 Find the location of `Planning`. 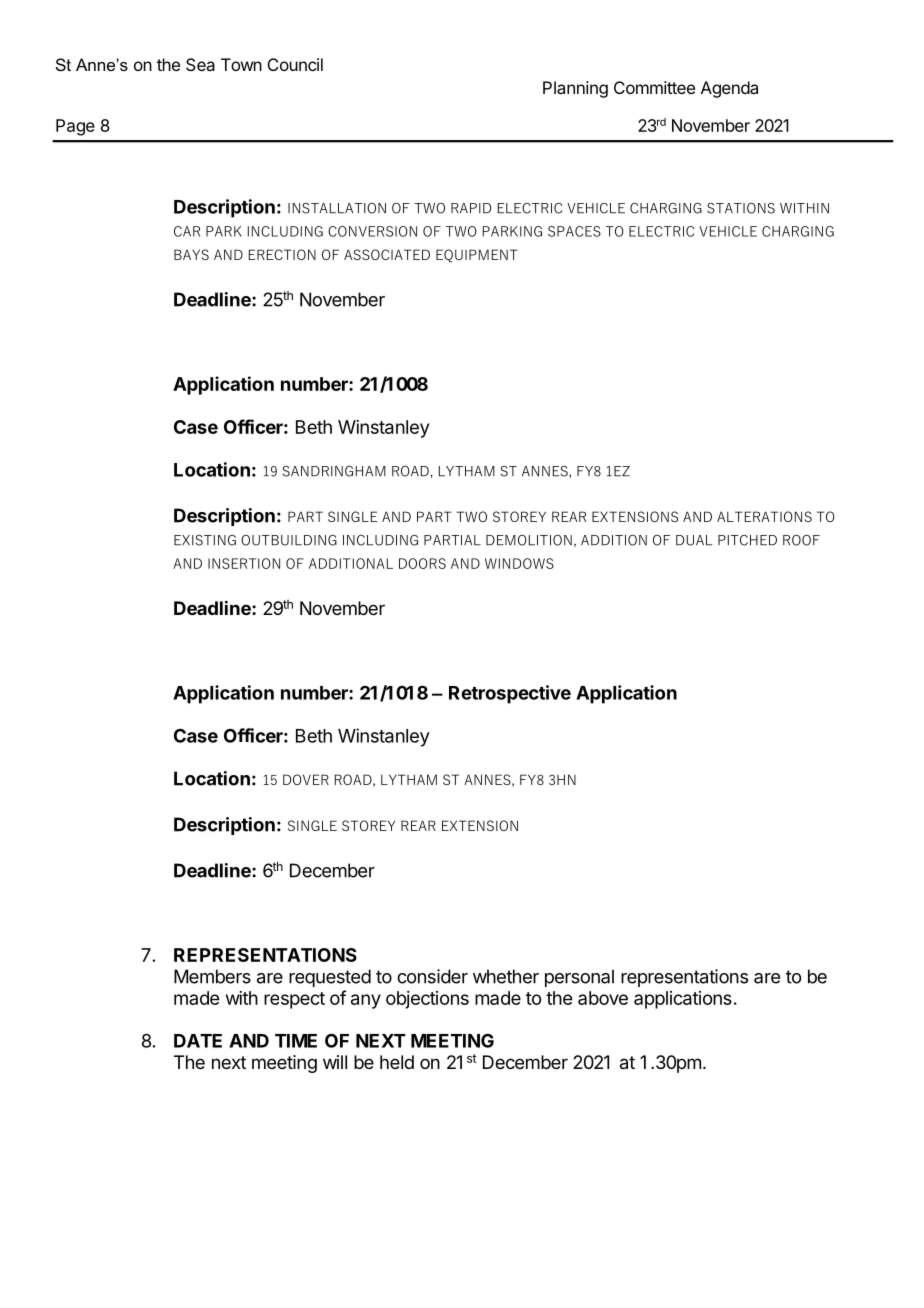

Planning is located at coordinates (575, 89).
